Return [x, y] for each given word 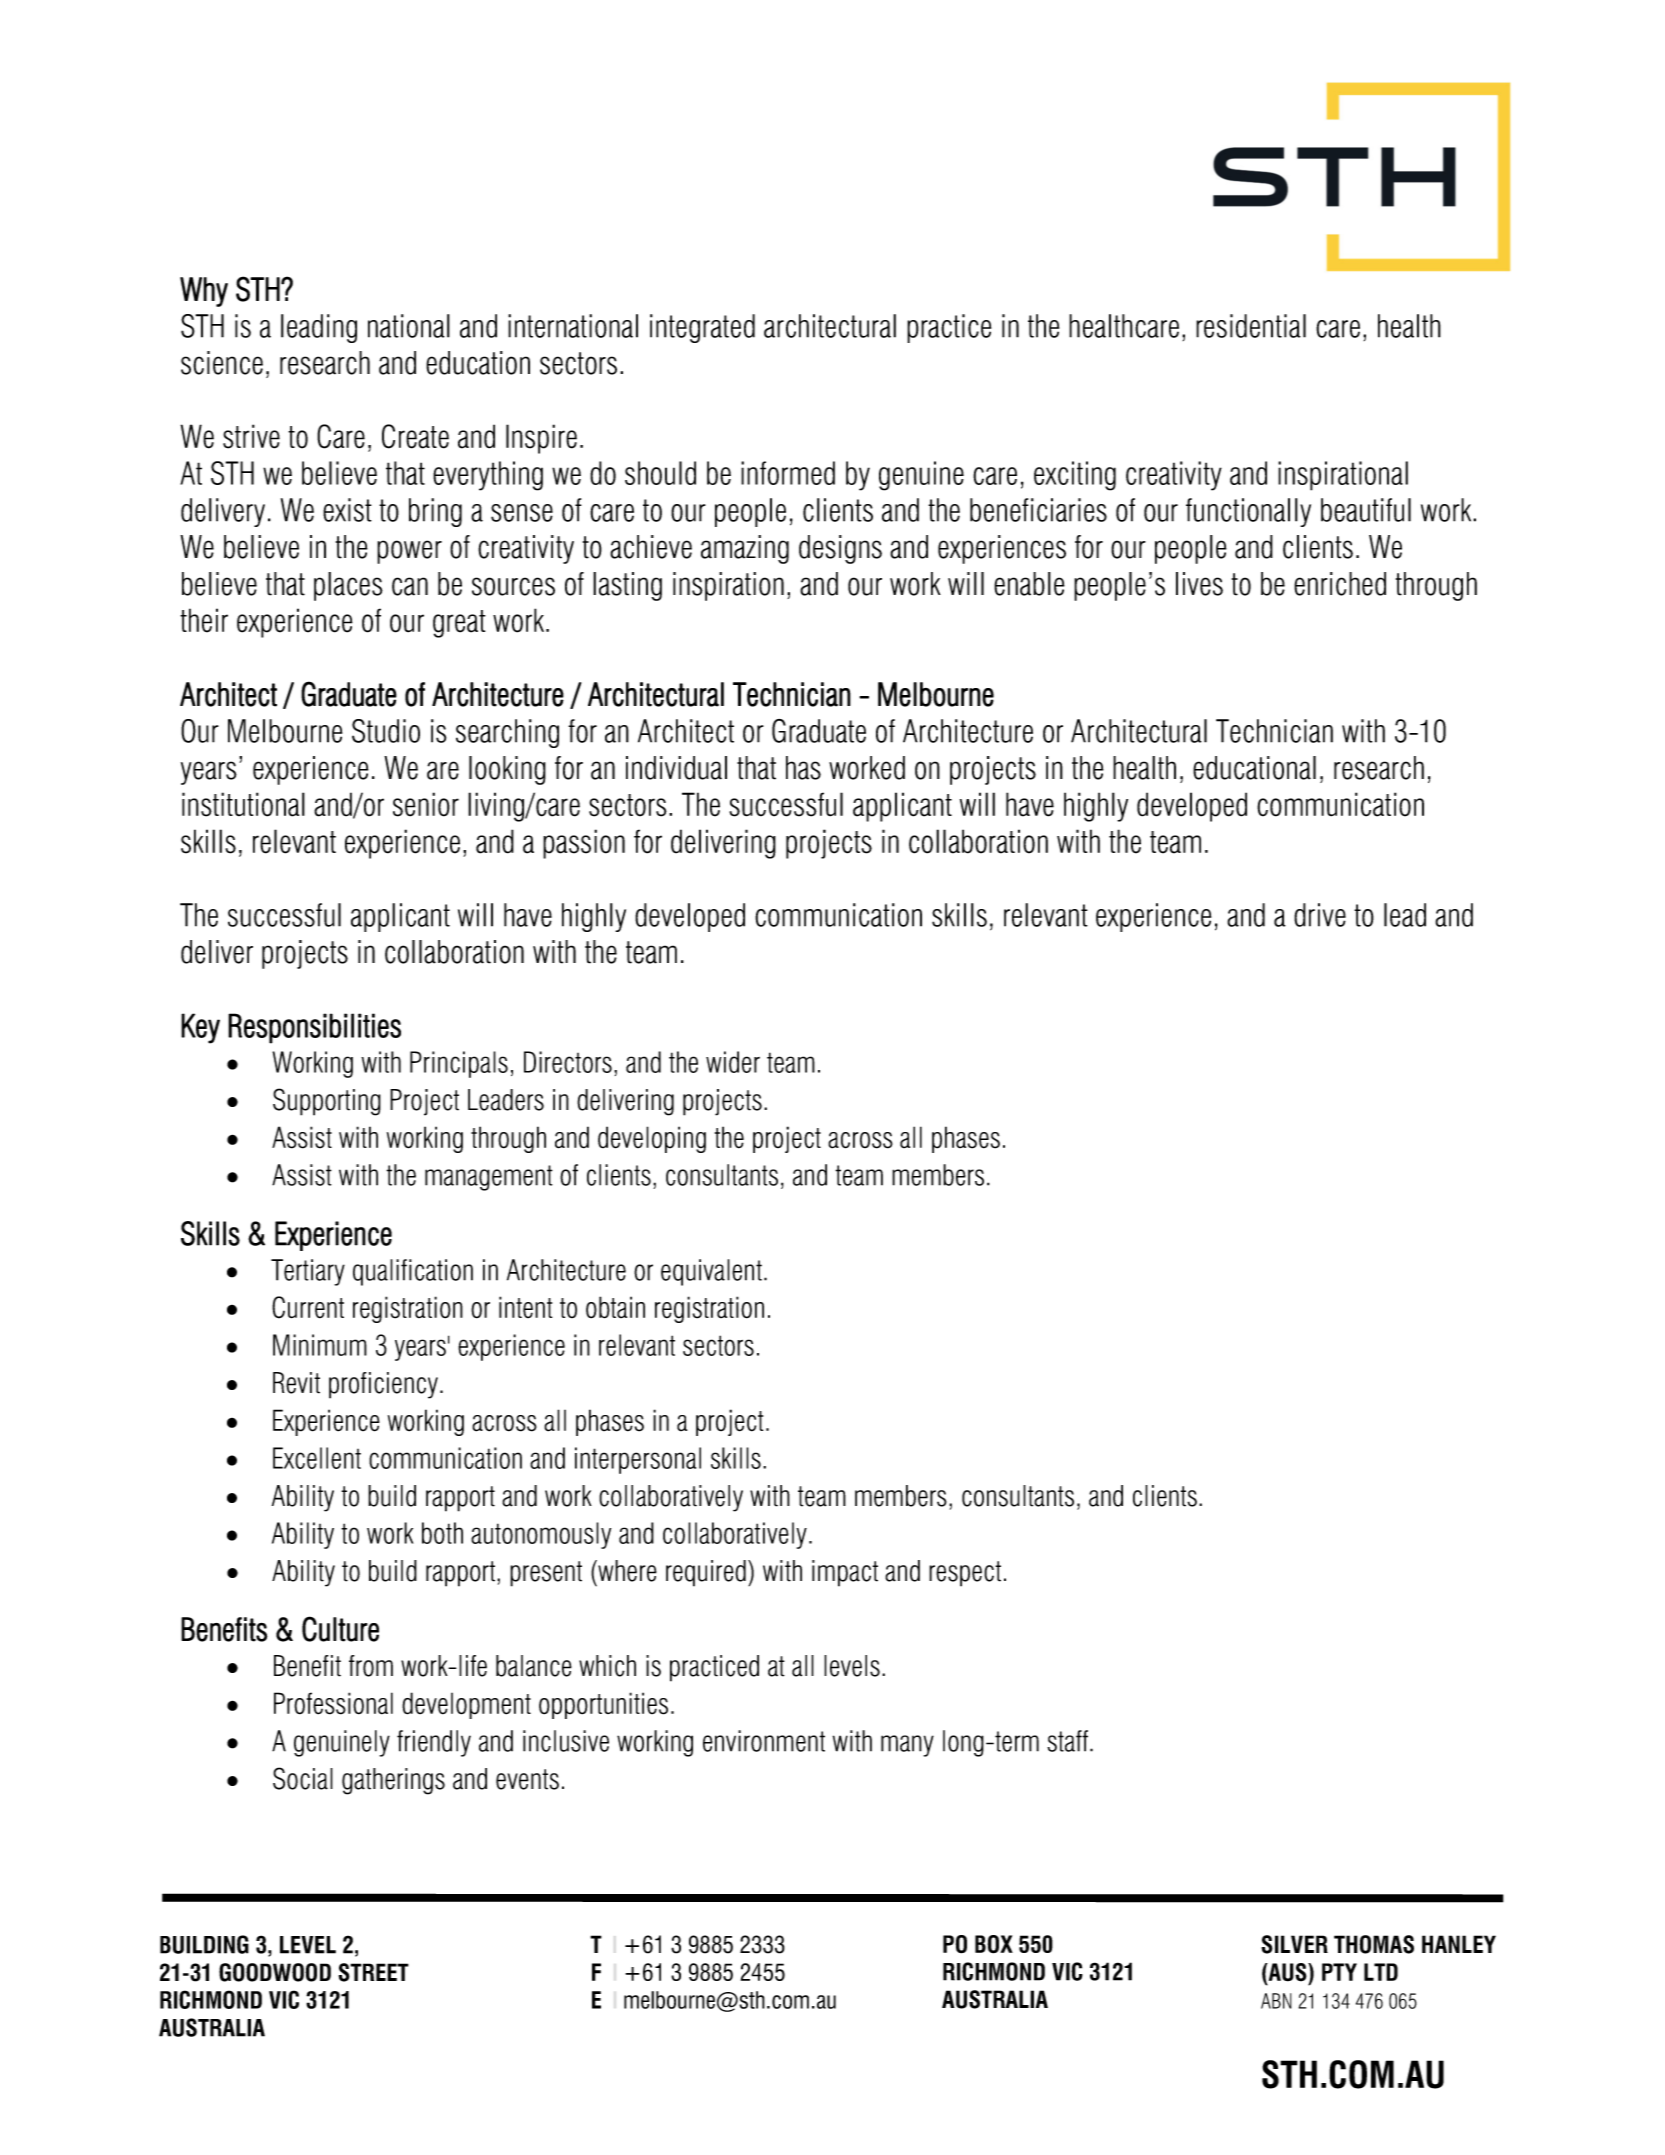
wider [733, 1062]
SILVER [1295, 1944]
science [222, 363]
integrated [702, 328]
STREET [374, 1972]
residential [1251, 326]
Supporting [327, 1102]
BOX [994, 1944]
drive [1320, 915]
